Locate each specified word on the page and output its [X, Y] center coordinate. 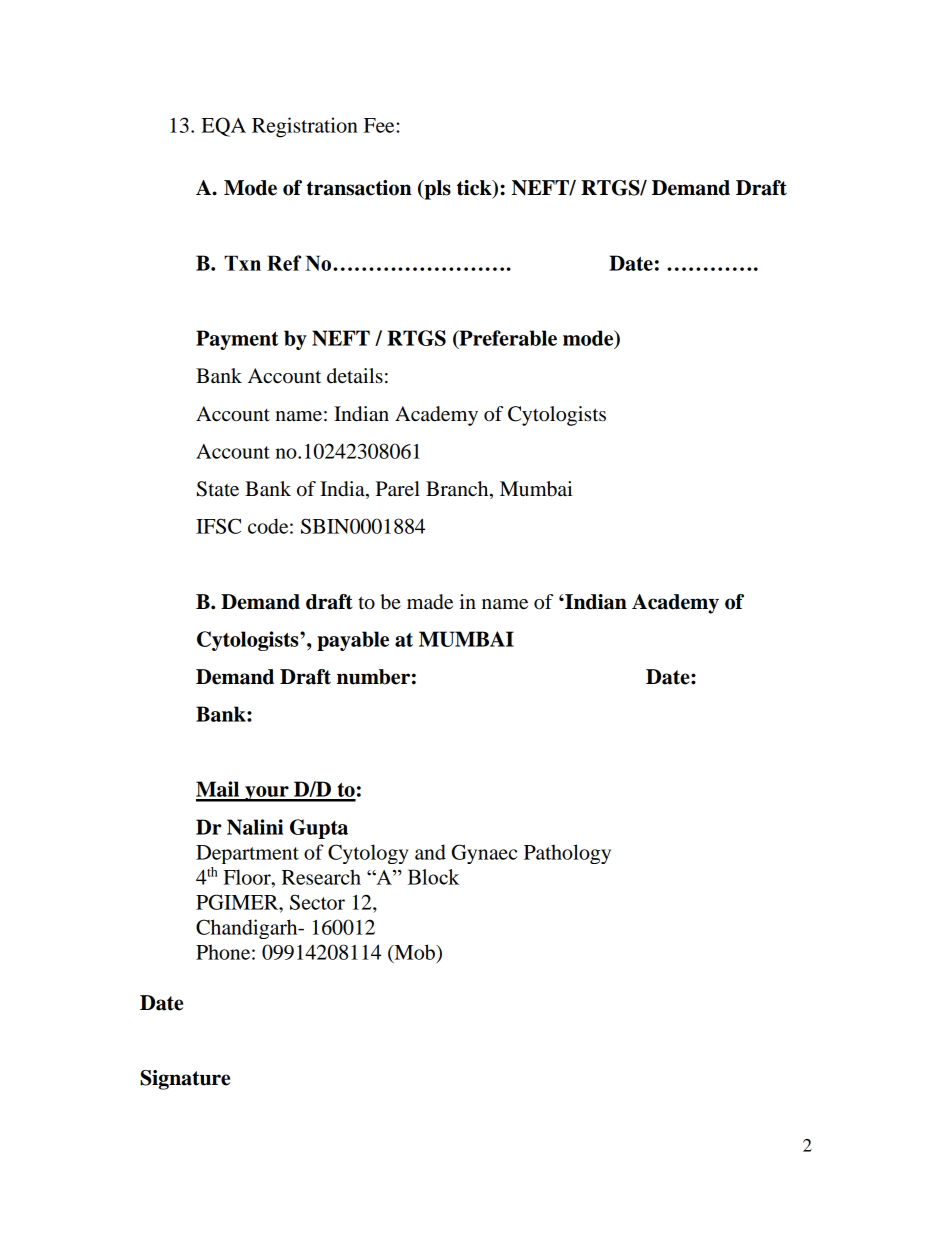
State [218, 489]
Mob [414, 953]
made [430, 602]
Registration [305, 127]
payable [353, 641]
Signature [185, 1080]
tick [475, 189]
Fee [380, 125]
